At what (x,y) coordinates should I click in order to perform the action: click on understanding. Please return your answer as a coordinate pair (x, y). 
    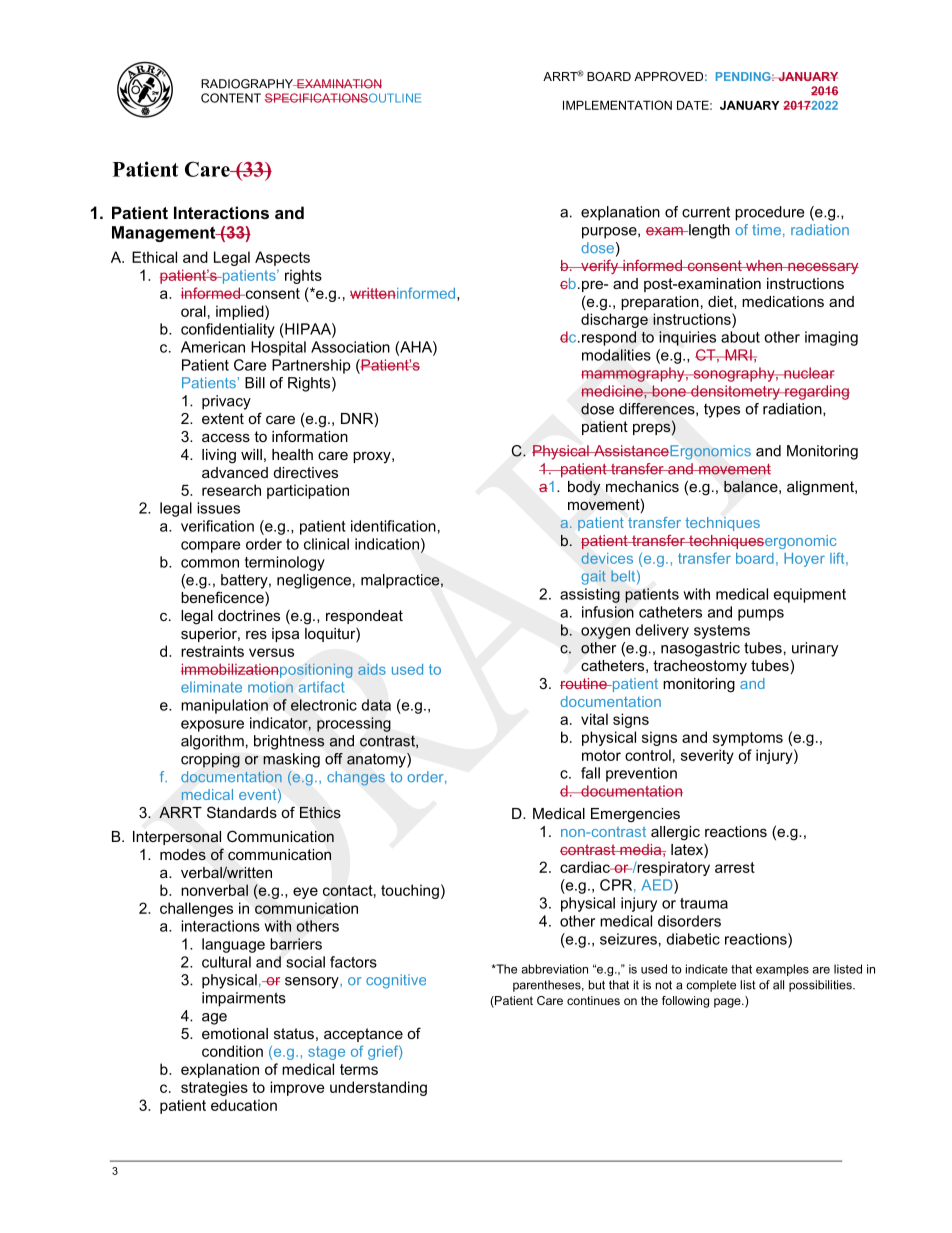
    Looking at the image, I should click on (378, 1088).
